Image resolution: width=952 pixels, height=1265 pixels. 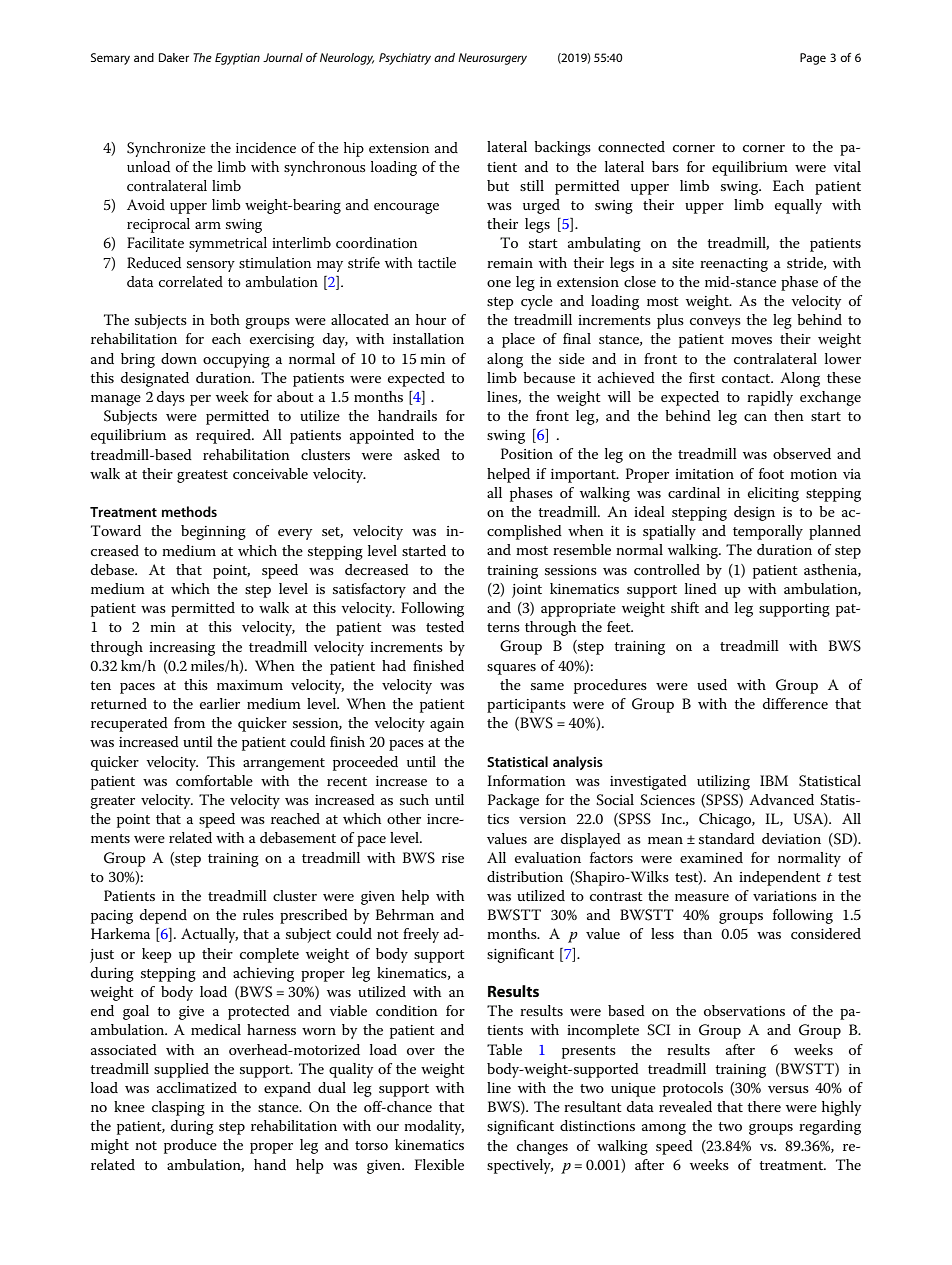 I want to click on modality, so click(x=434, y=1127).
